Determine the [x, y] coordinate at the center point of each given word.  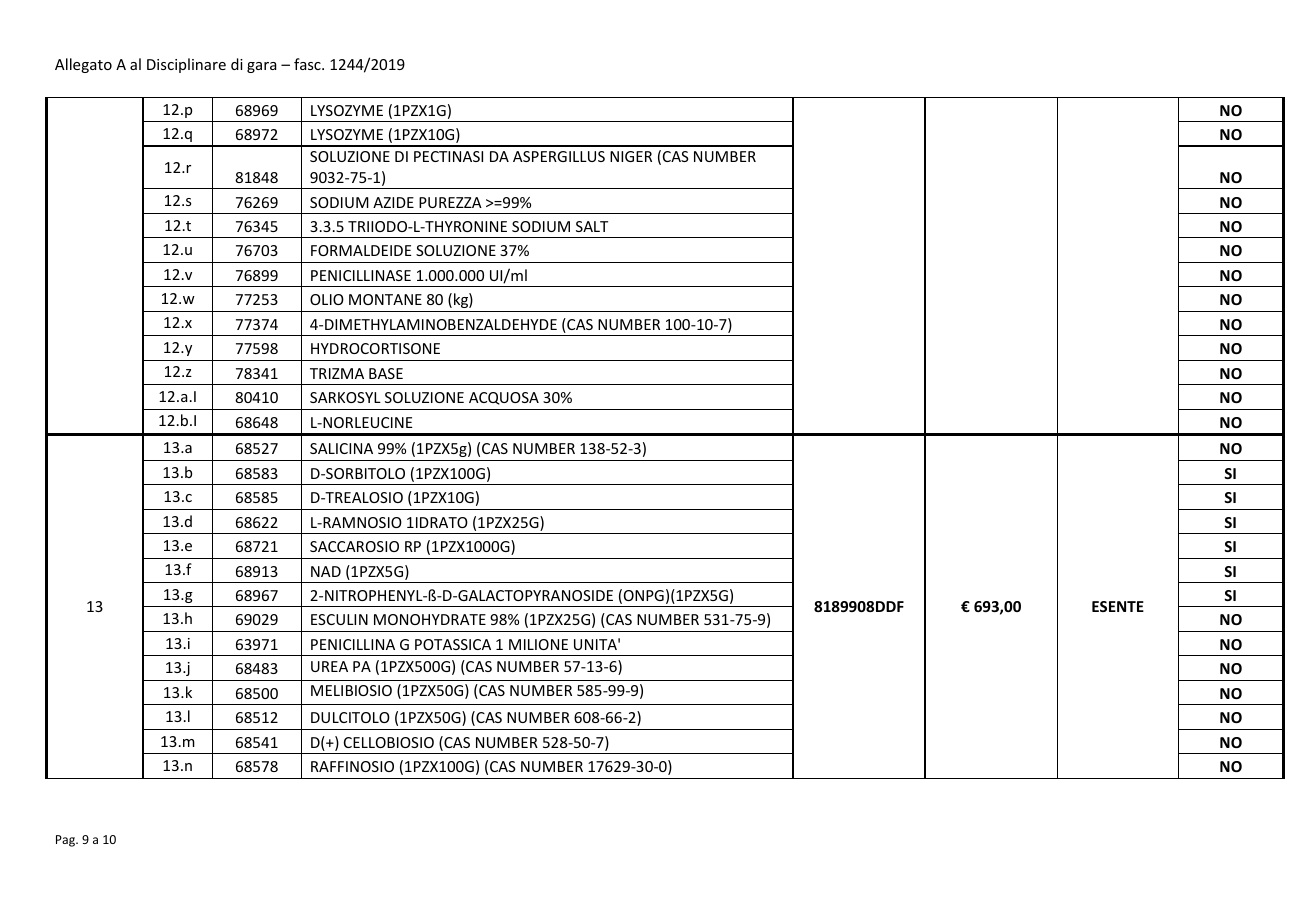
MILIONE [538, 644]
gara [262, 67]
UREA [329, 666]
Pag [67, 841]
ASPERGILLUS [559, 156]
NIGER [631, 156]
